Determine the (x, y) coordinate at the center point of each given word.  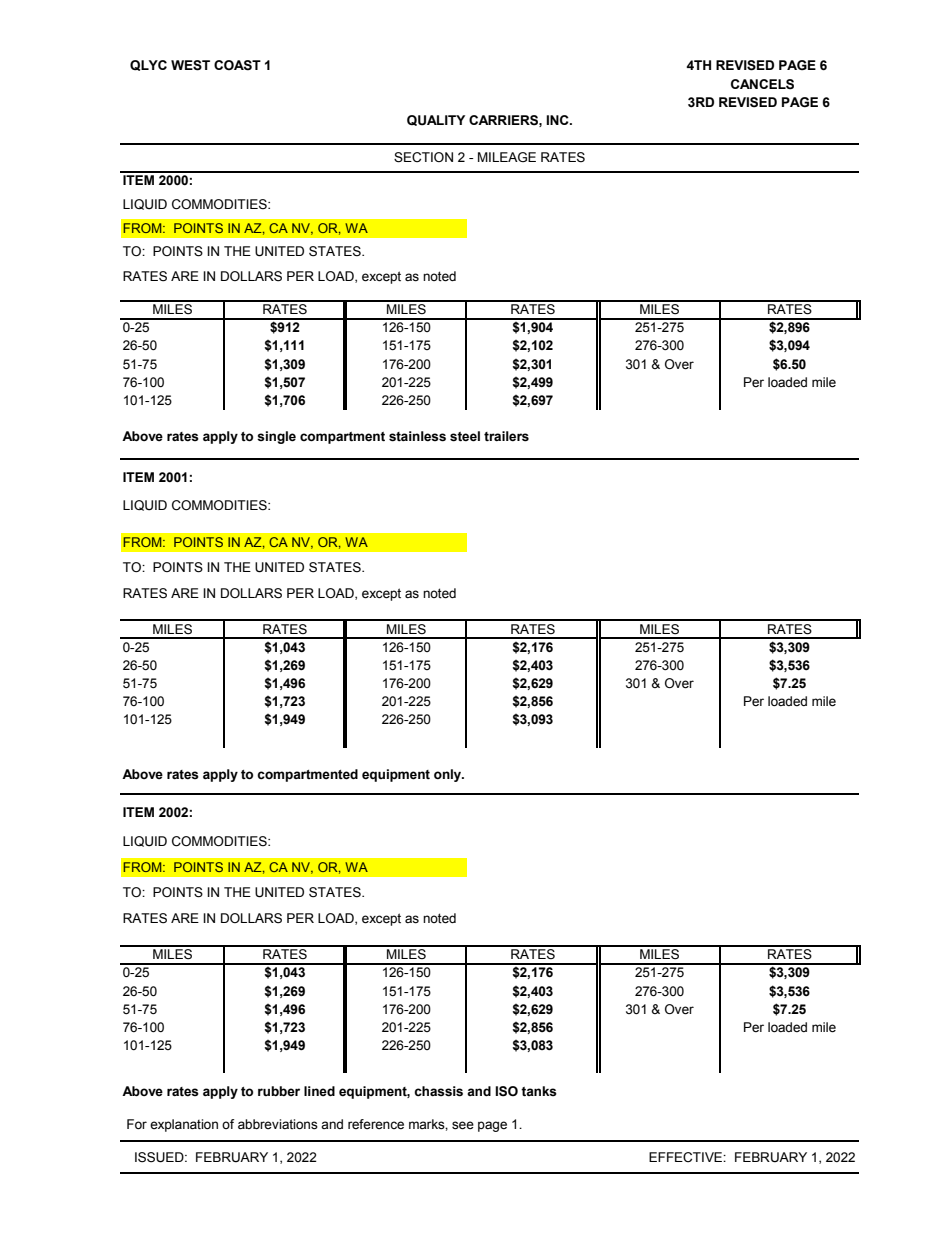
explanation (184, 1125)
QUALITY (436, 120)
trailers (506, 436)
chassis (438, 1091)
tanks (539, 1091)
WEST (190, 65)
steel (465, 436)
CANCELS (762, 84)
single (276, 437)
